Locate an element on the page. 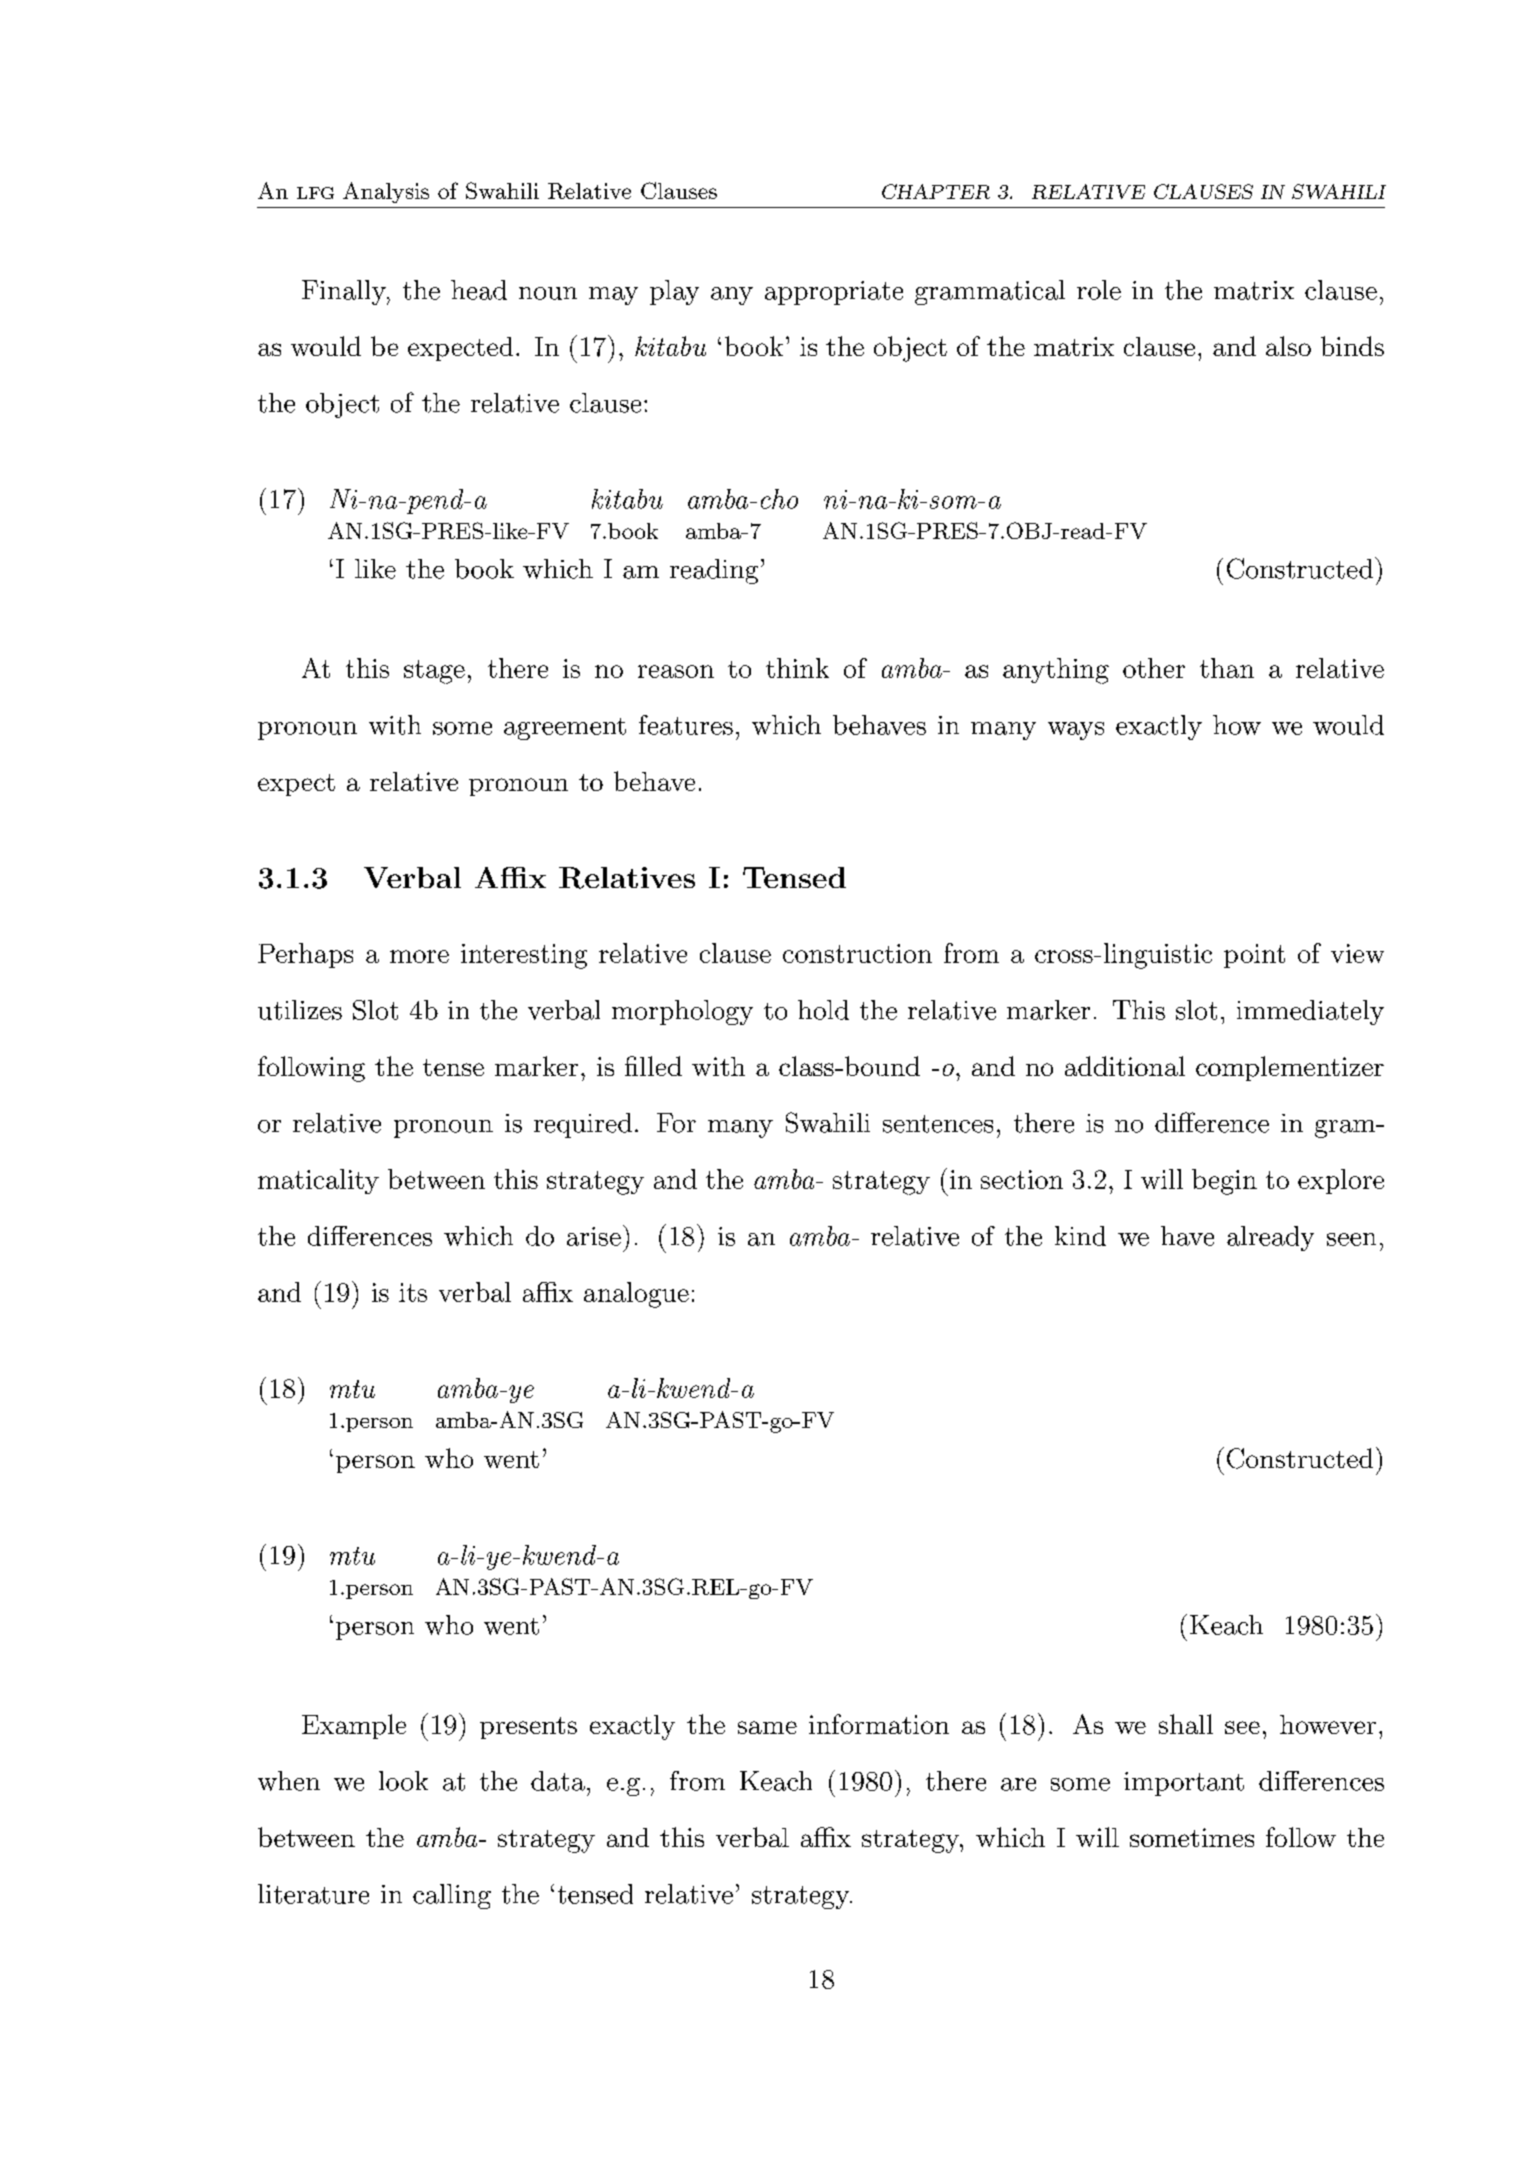  Analysis is located at coordinates (386, 192).
